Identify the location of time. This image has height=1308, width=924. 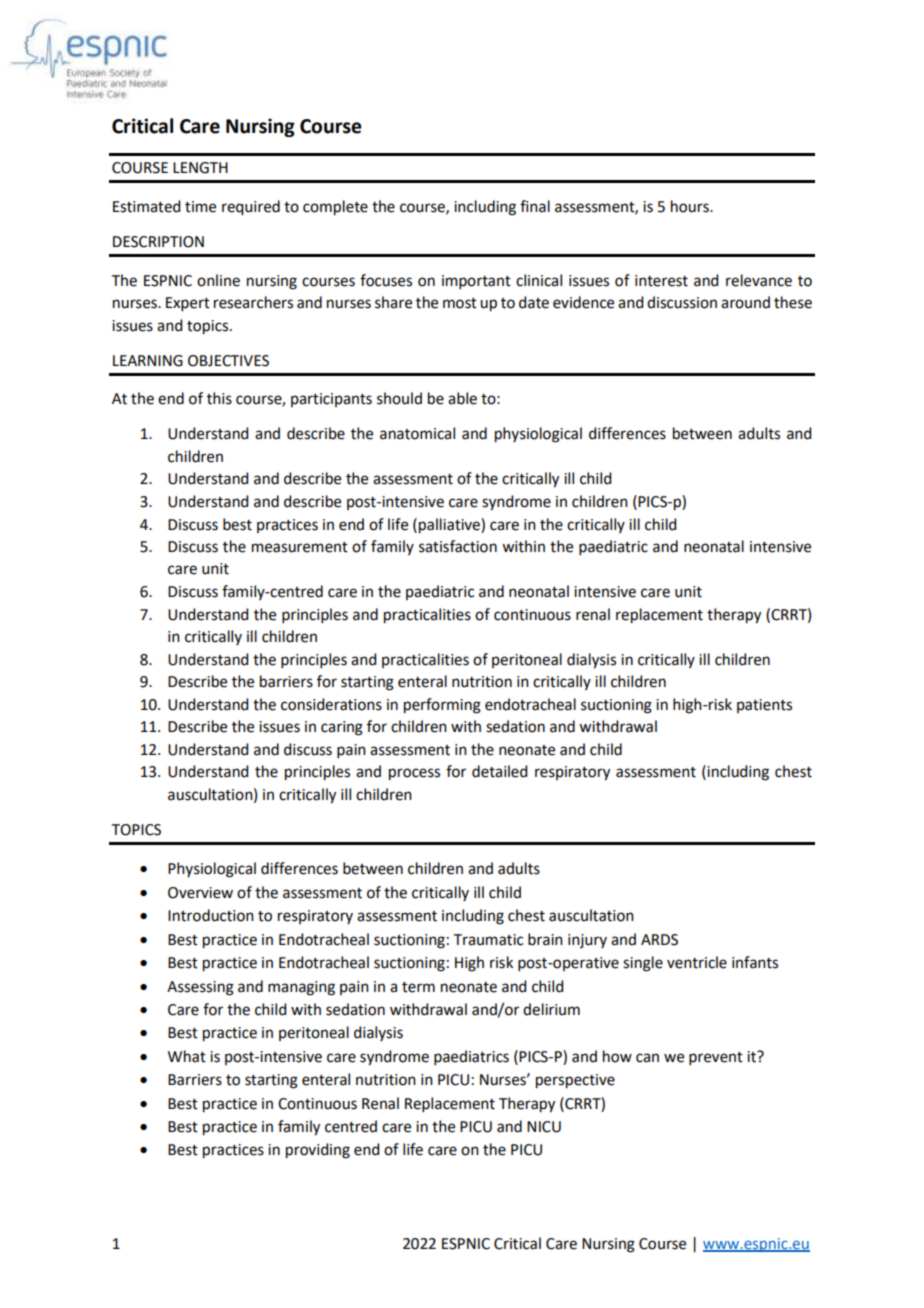
(200, 207).
